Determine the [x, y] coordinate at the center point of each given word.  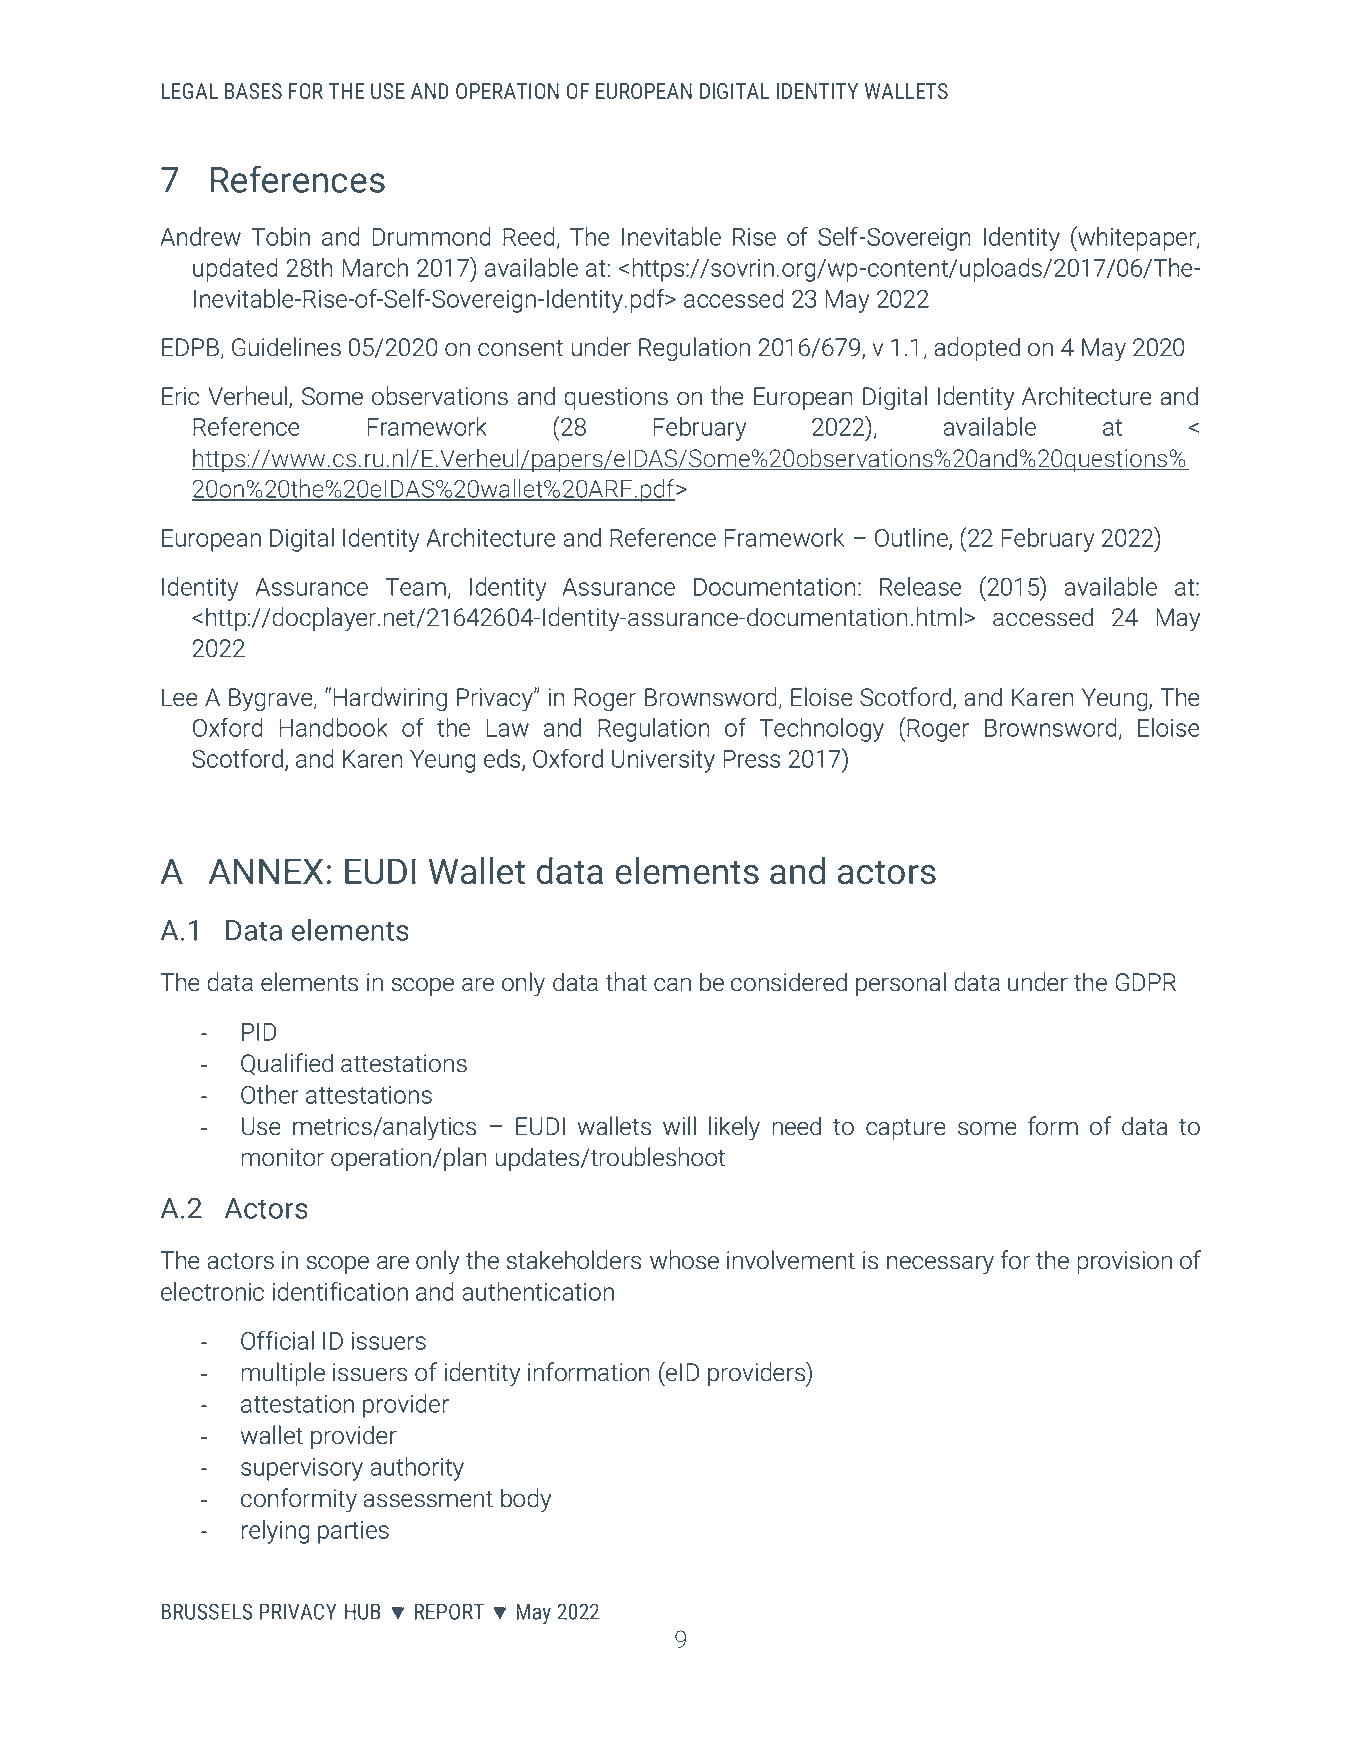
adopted [977, 349]
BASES [253, 91]
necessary [940, 1265]
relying [276, 1532]
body [526, 1500]
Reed [529, 236]
